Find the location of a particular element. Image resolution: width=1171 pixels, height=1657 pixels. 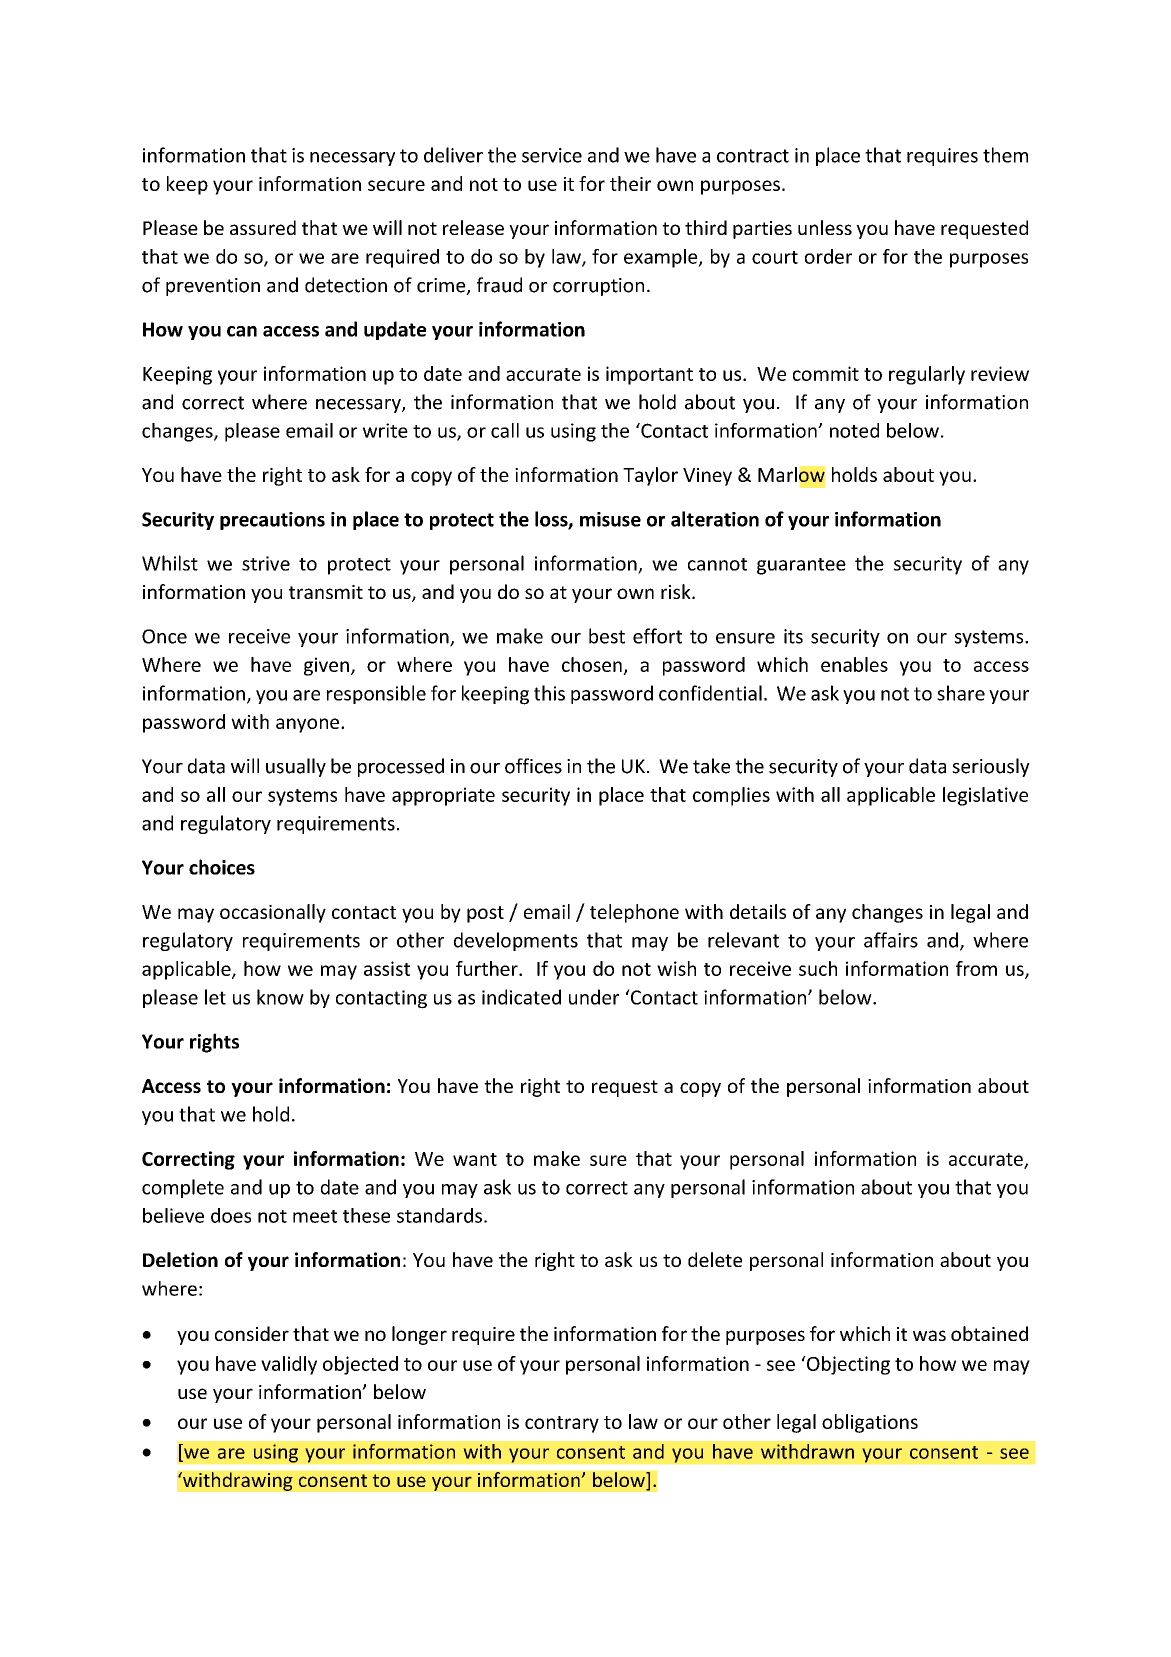

unless is located at coordinates (825, 227).
